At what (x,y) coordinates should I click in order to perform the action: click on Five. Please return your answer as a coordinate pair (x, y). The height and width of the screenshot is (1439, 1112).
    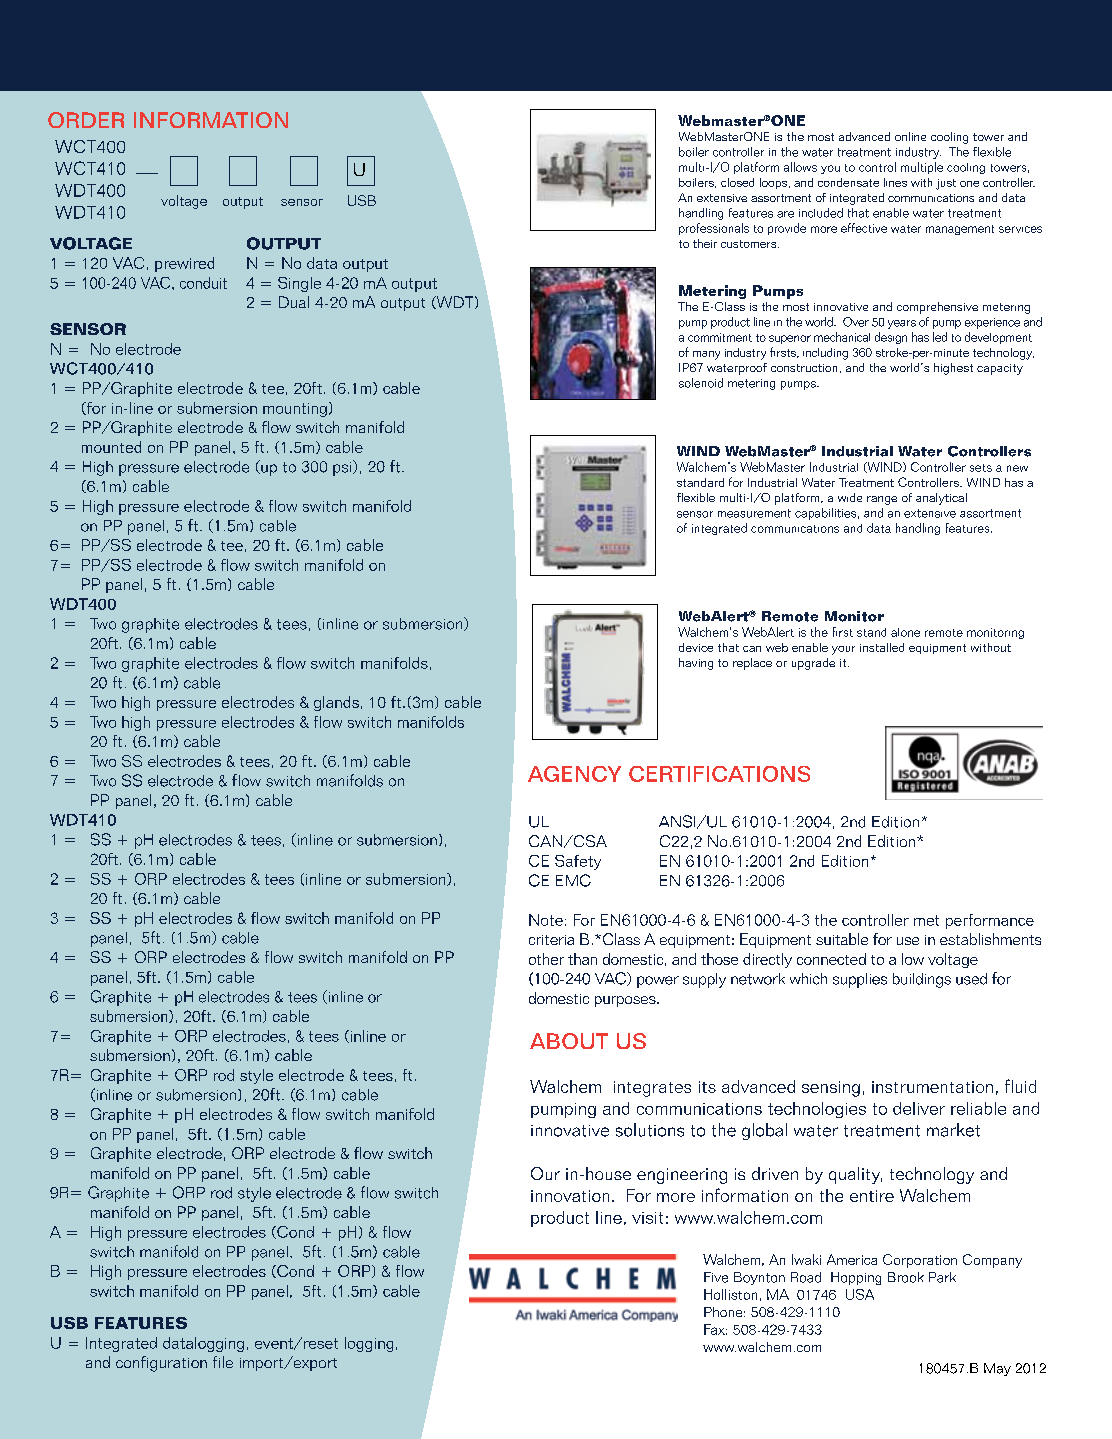
    Looking at the image, I should click on (716, 1277).
